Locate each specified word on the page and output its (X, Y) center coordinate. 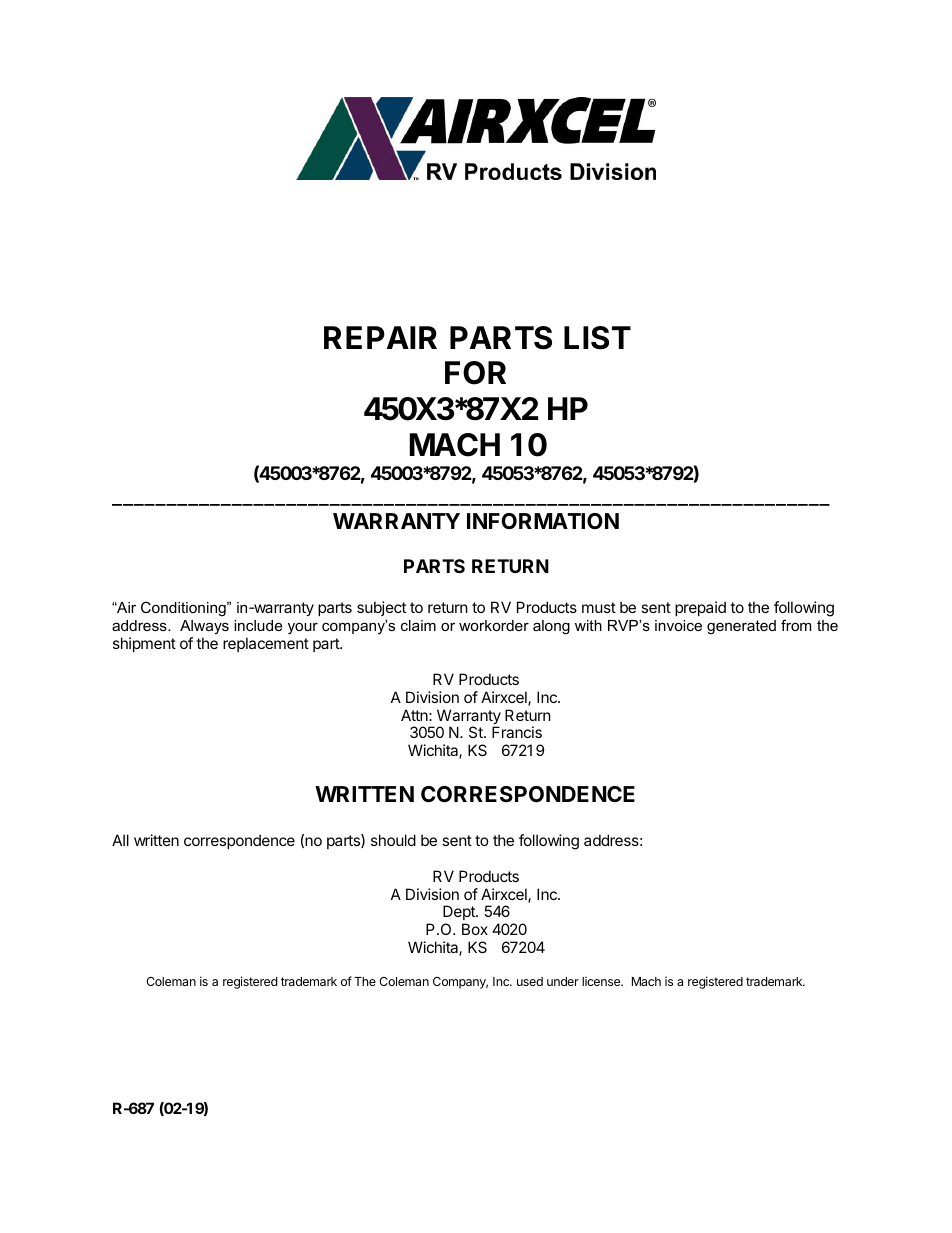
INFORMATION (543, 521)
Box (475, 929)
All (120, 840)
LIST (597, 338)
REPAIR (380, 337)
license (602, 981)
